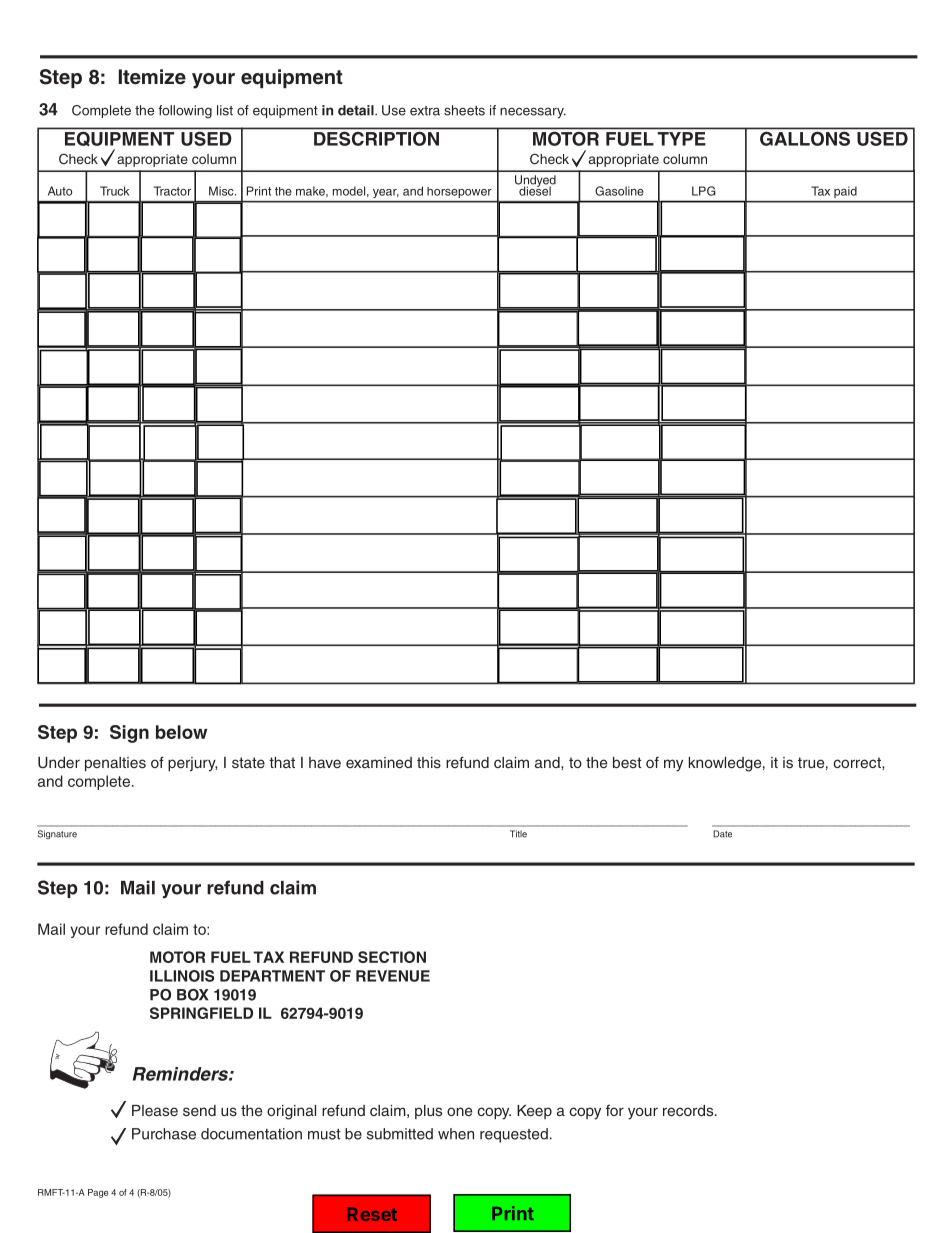  What do you see at coordinates (185, 112) in the screenshot?
I see `following` at bounding box center [185, 112].
